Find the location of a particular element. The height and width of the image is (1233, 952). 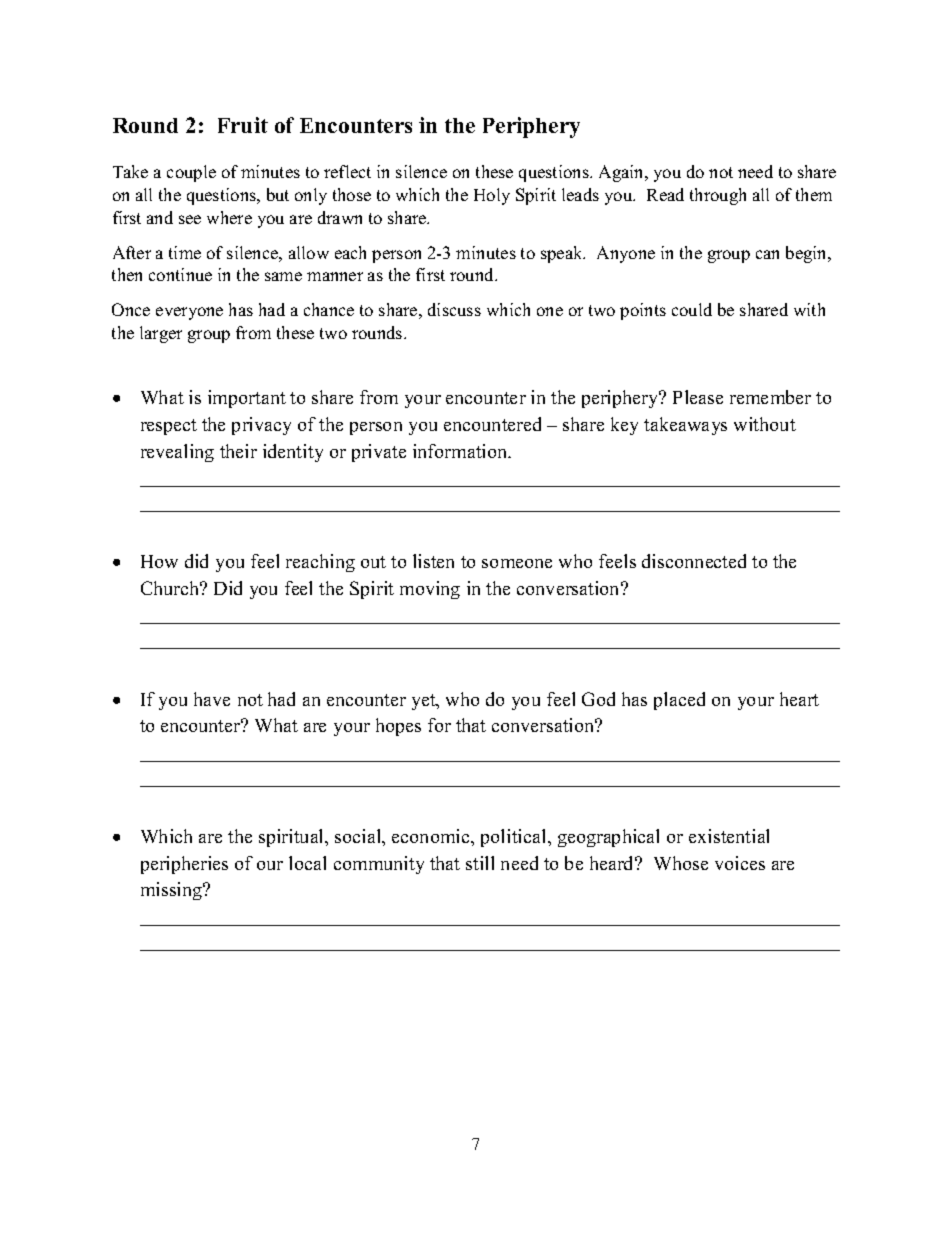

information is located at coordinates (461, 451).
